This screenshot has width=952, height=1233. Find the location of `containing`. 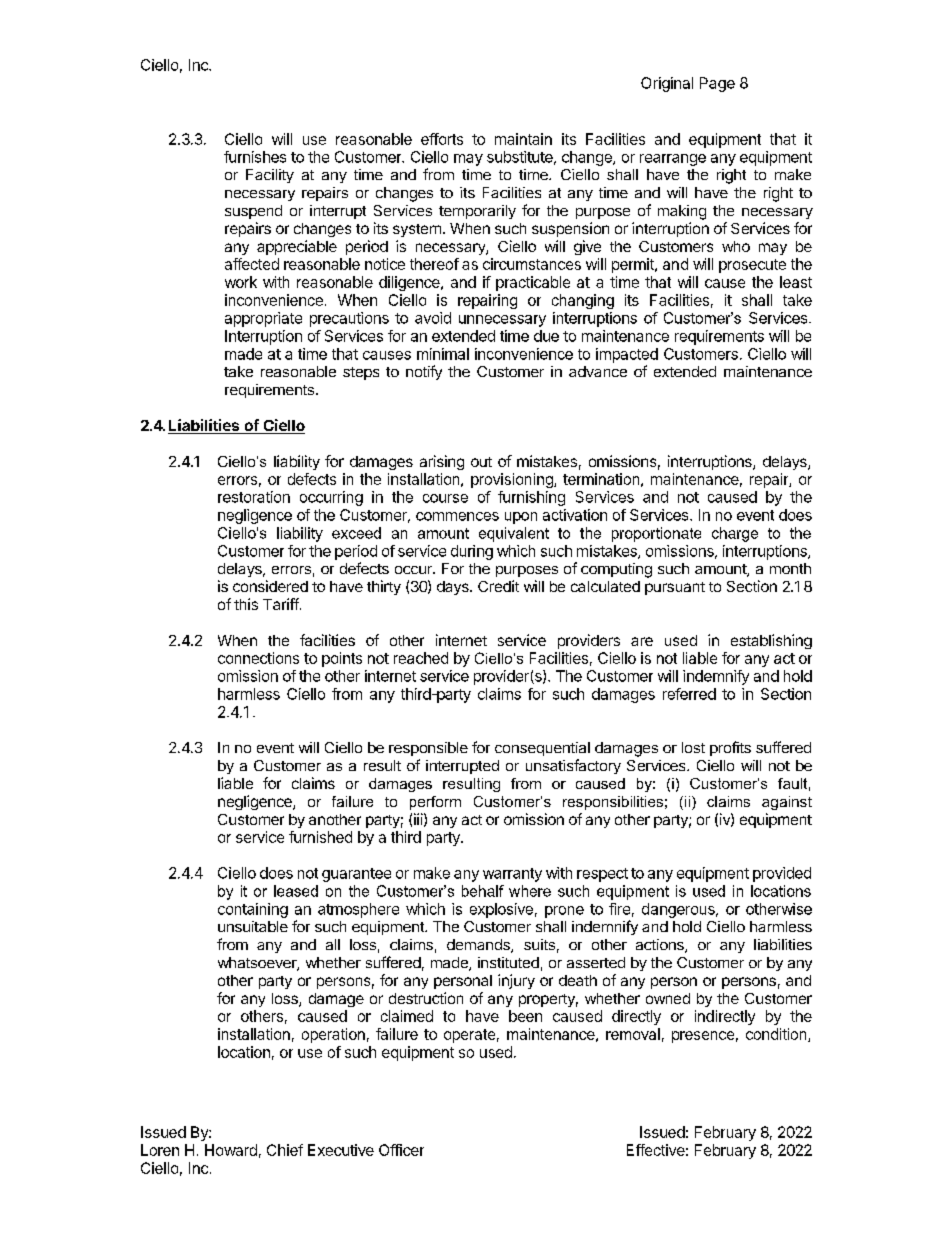

containing is located at coordinates (253, 910).
